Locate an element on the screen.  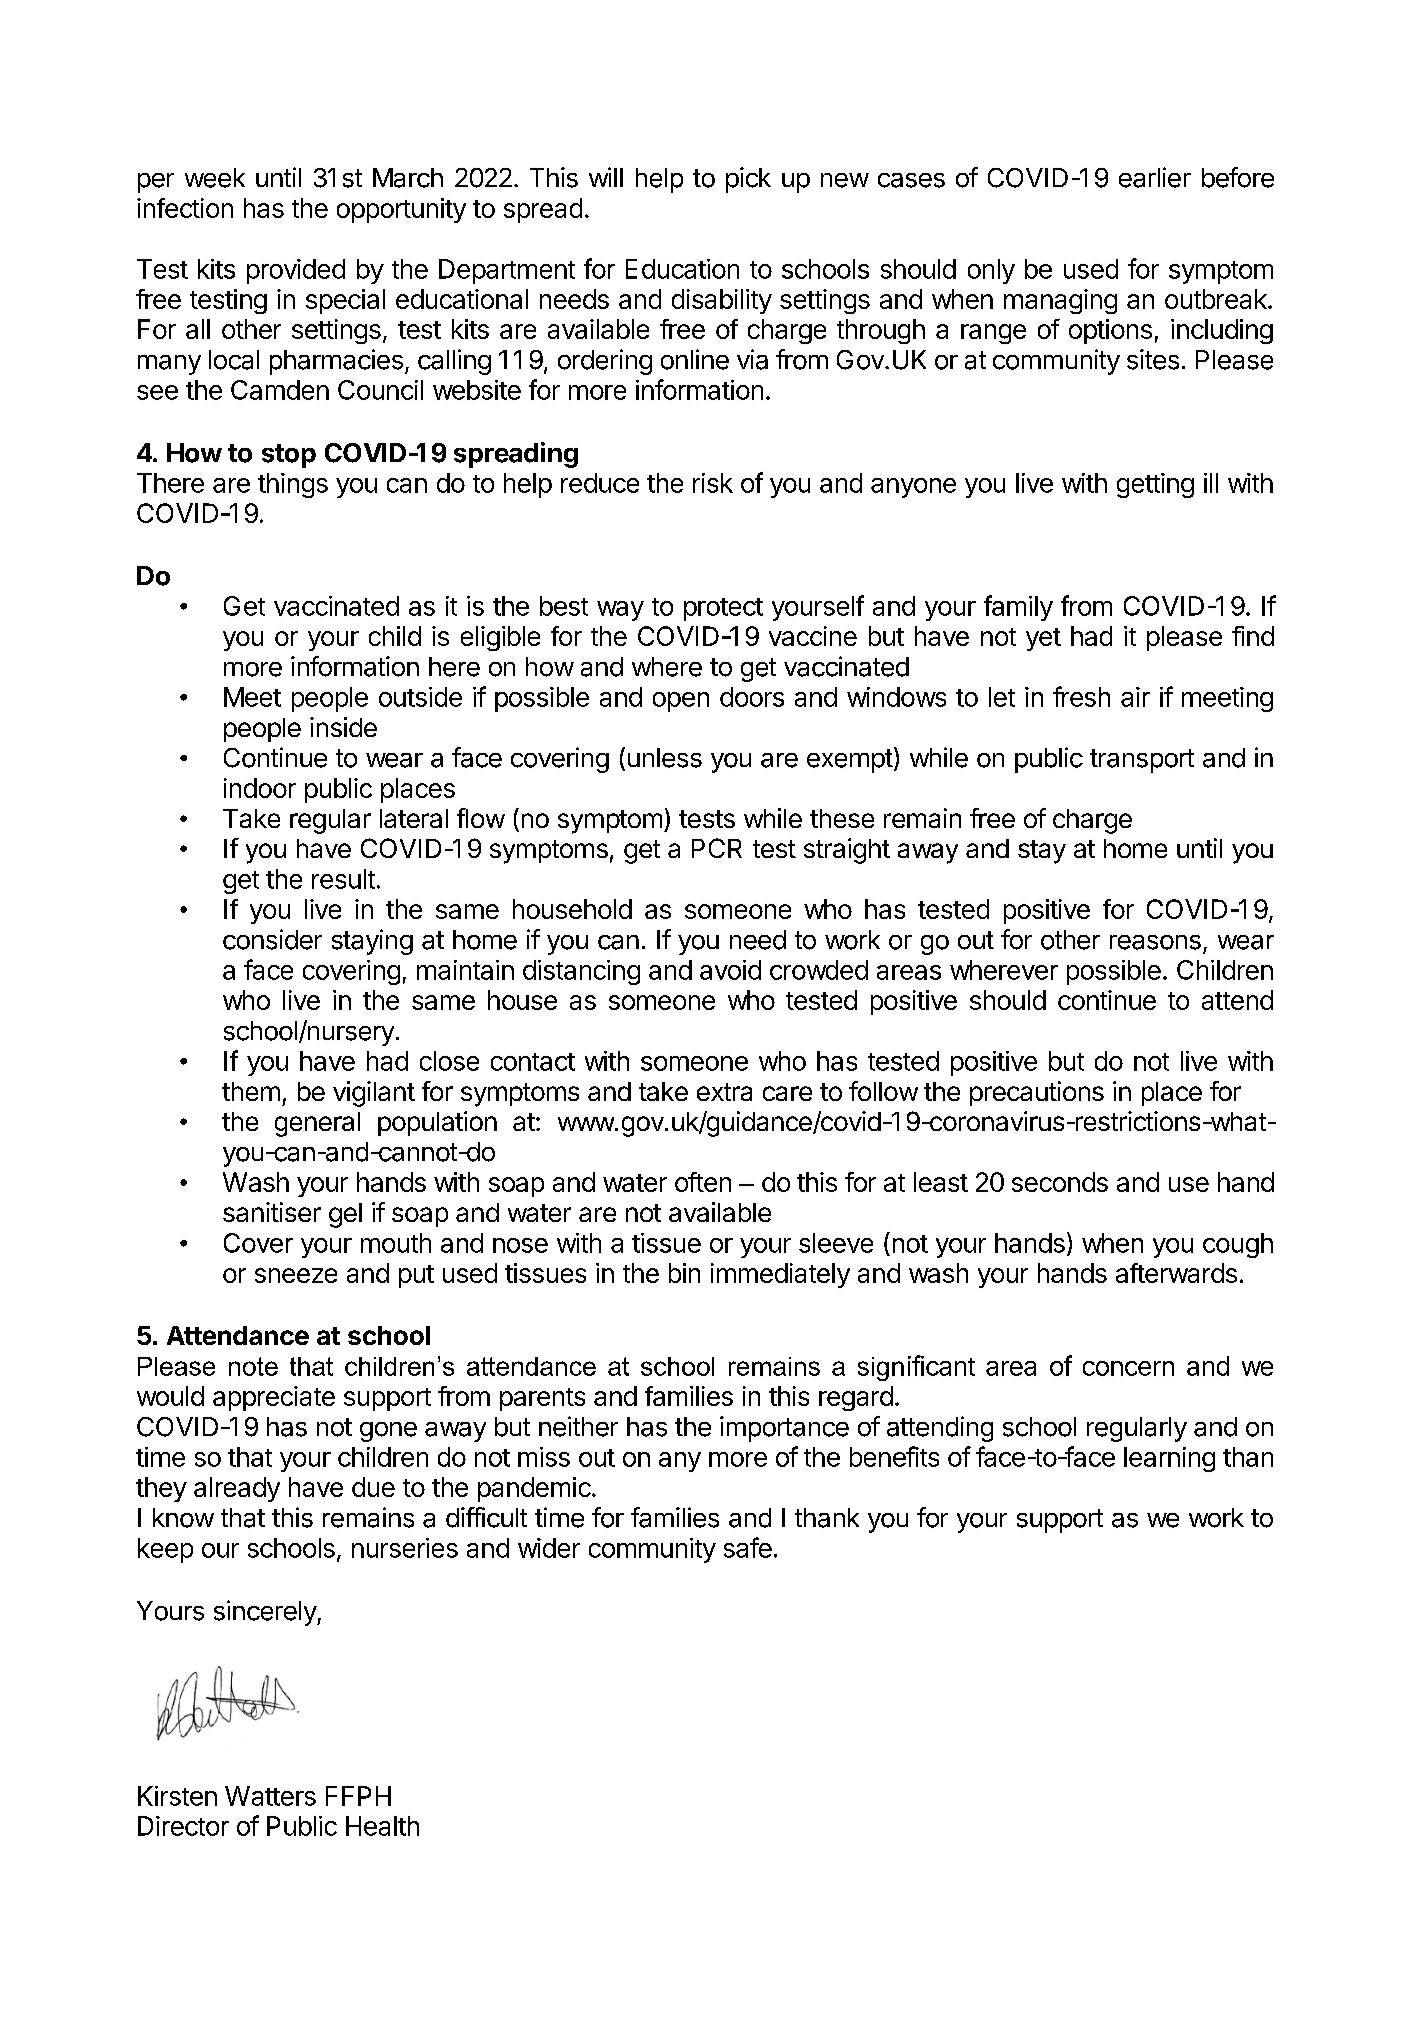
consider is located at coordinates (272, 939).
